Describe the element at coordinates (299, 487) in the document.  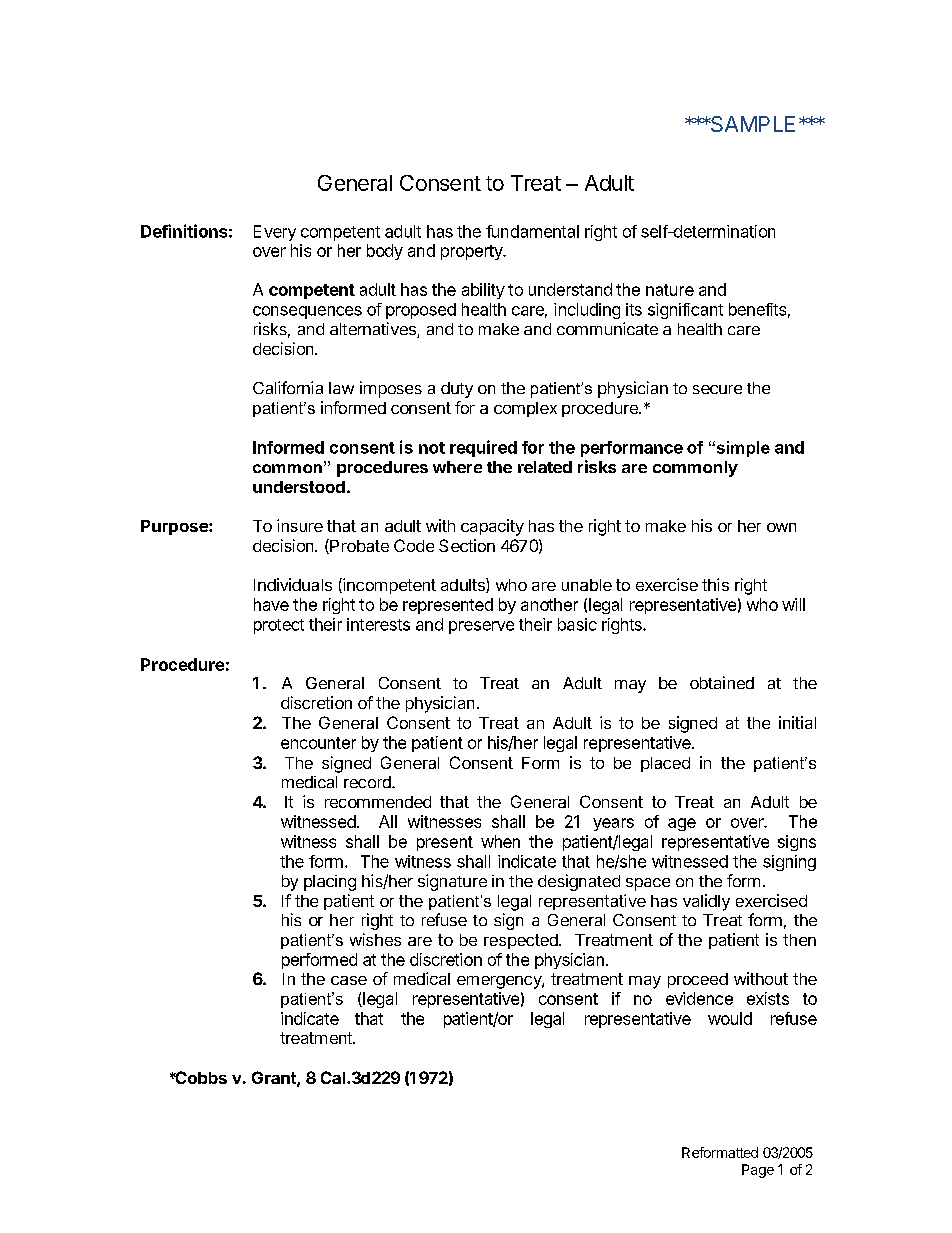
I see `understood` at that location.
